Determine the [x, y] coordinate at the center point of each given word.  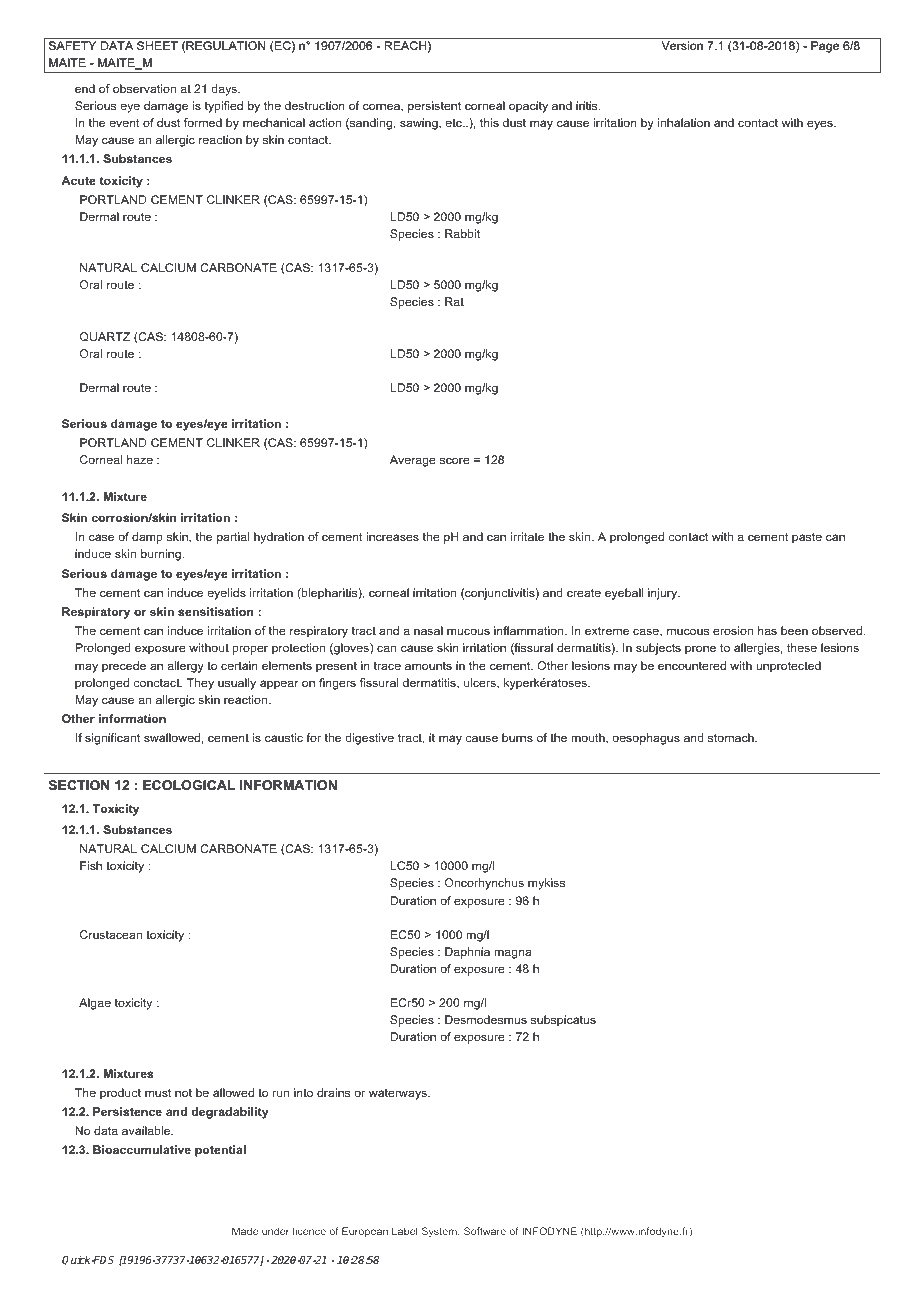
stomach [732, 737]
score [455, 460]
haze [140, 459]
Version [682, 45]
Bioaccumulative [142, 1149]
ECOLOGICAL [189, 785]
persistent [434, 107]
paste [807, 538]
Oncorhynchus [484, 884]
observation [144, 88]
